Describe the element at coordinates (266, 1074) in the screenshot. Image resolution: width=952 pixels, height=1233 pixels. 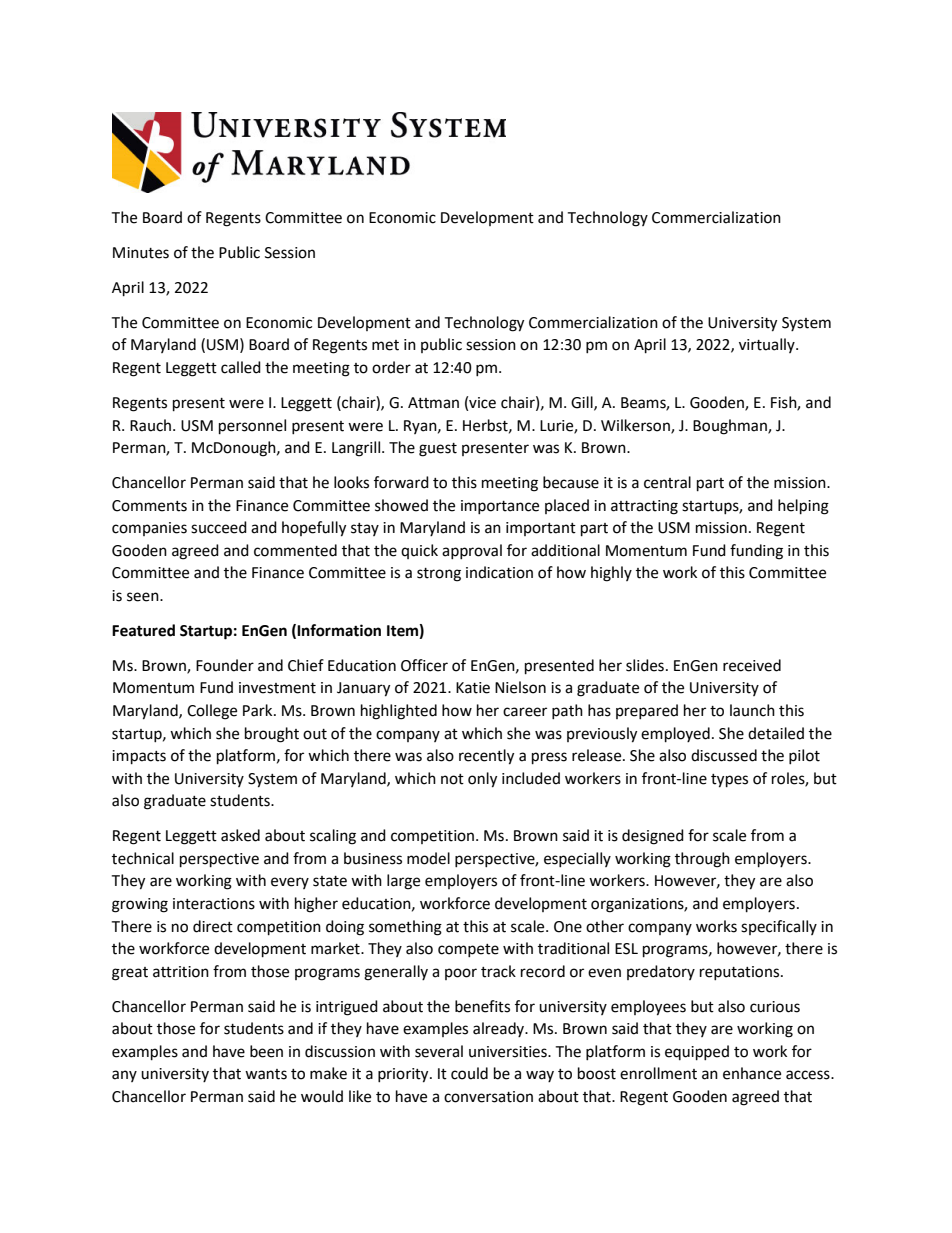
I see `wants` at that location.
